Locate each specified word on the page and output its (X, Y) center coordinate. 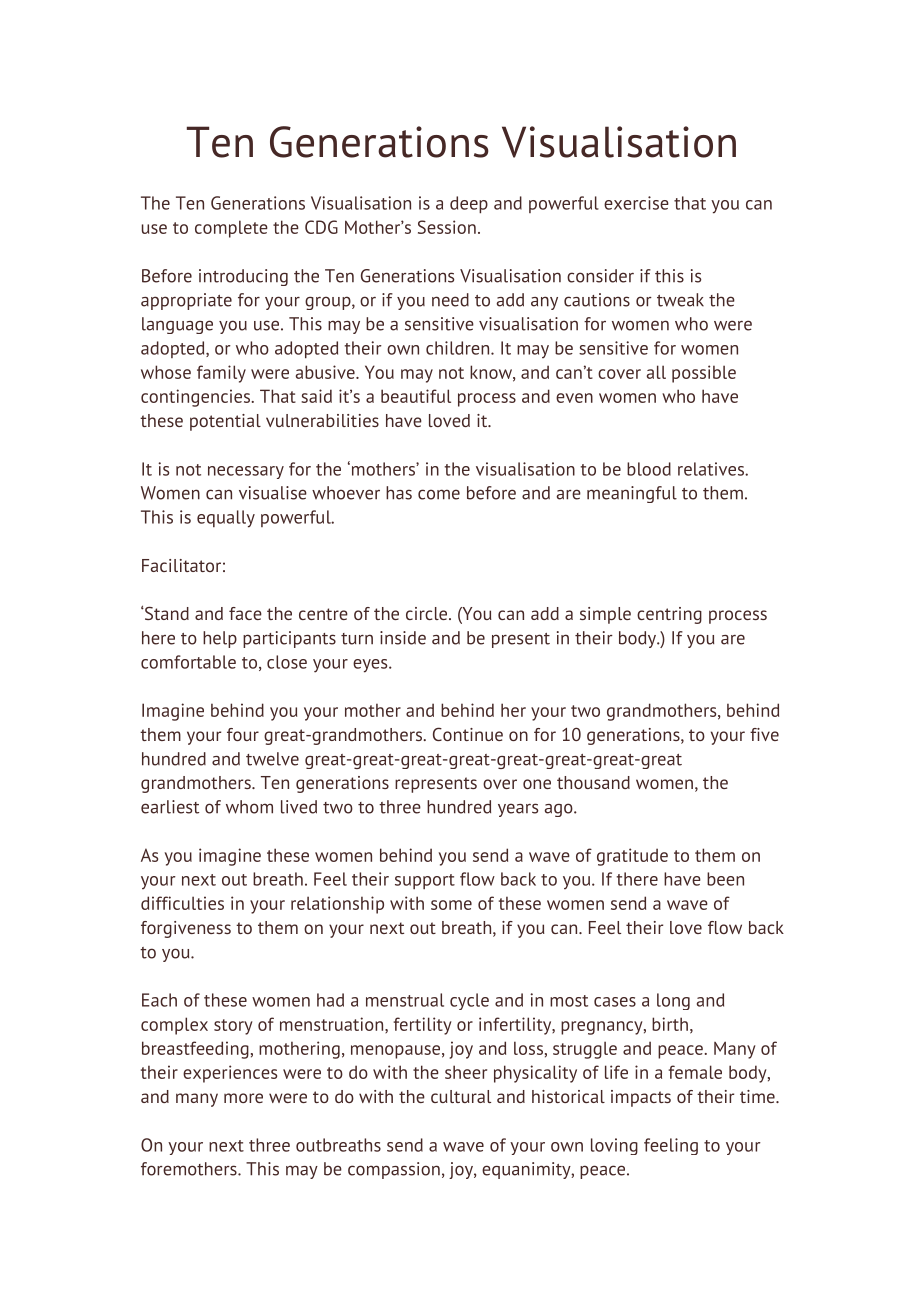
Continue (468, 734)
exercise (636, 203)
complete (231, 229)
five (764, 734)
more (243, 1098)
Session (447, 227)
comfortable (188, 662)
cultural (461, 1096)
